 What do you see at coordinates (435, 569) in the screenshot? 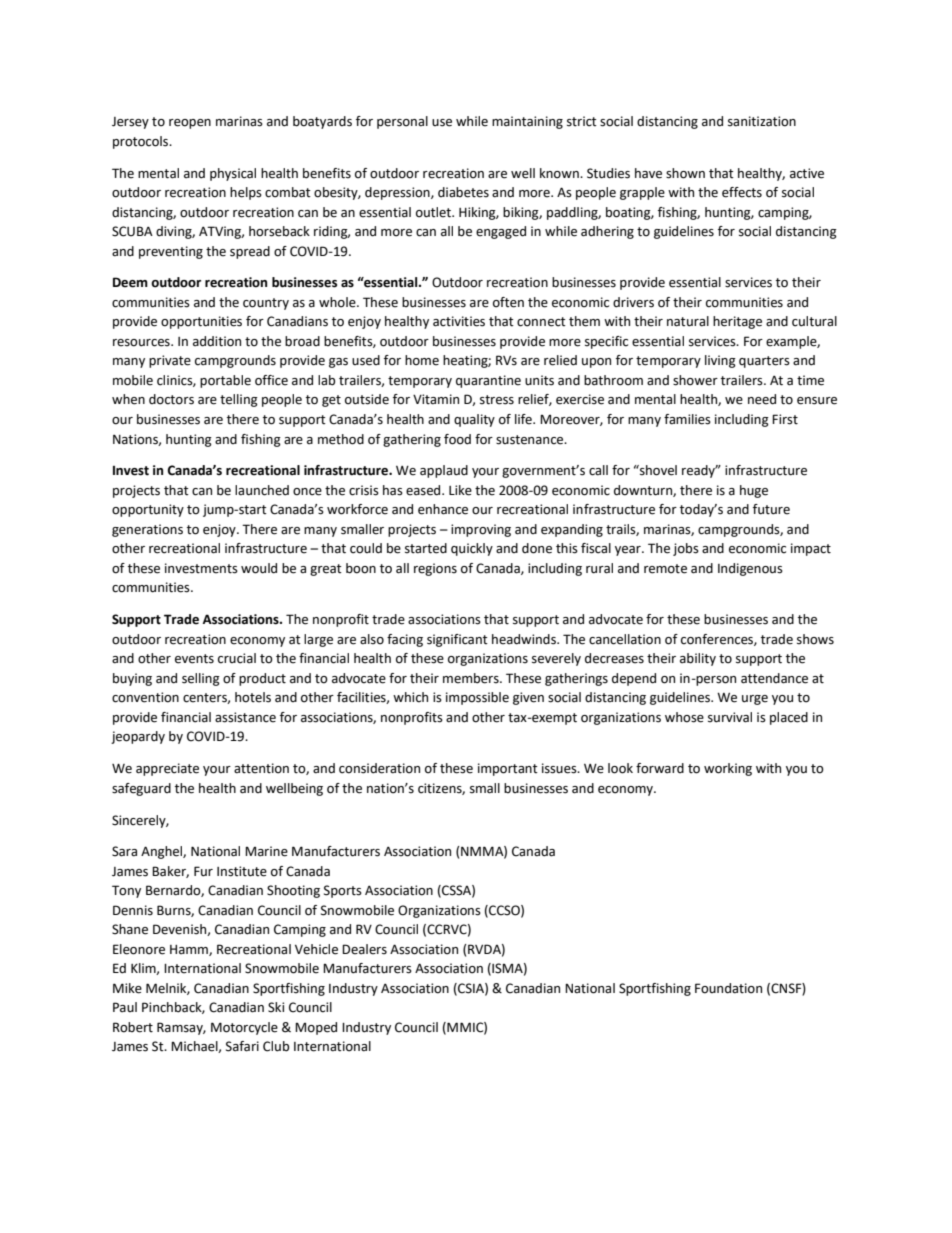
I see `regions` at bounding box center [435, 569].
